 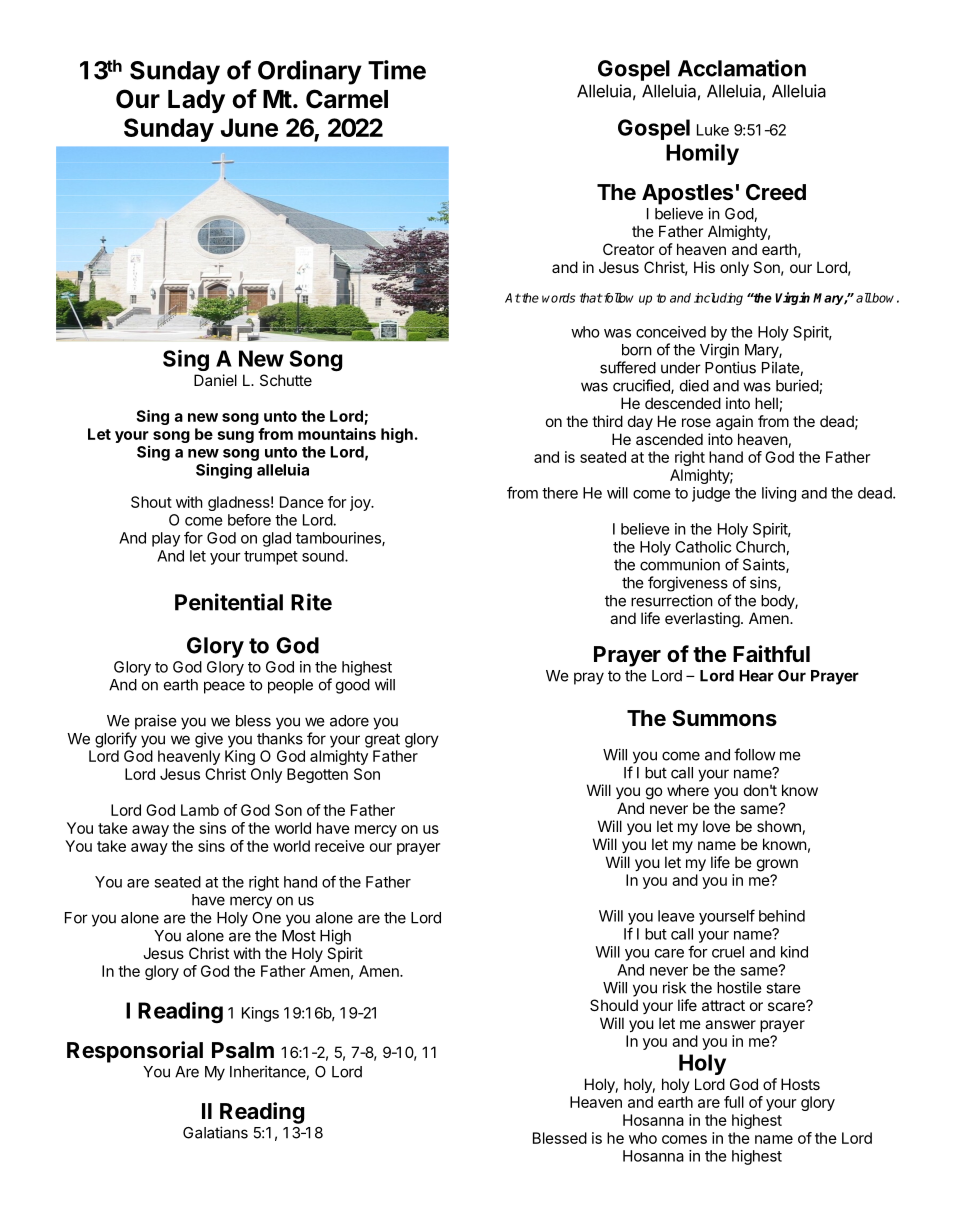 I want to click on Lady, so click(x=196, y=101).
